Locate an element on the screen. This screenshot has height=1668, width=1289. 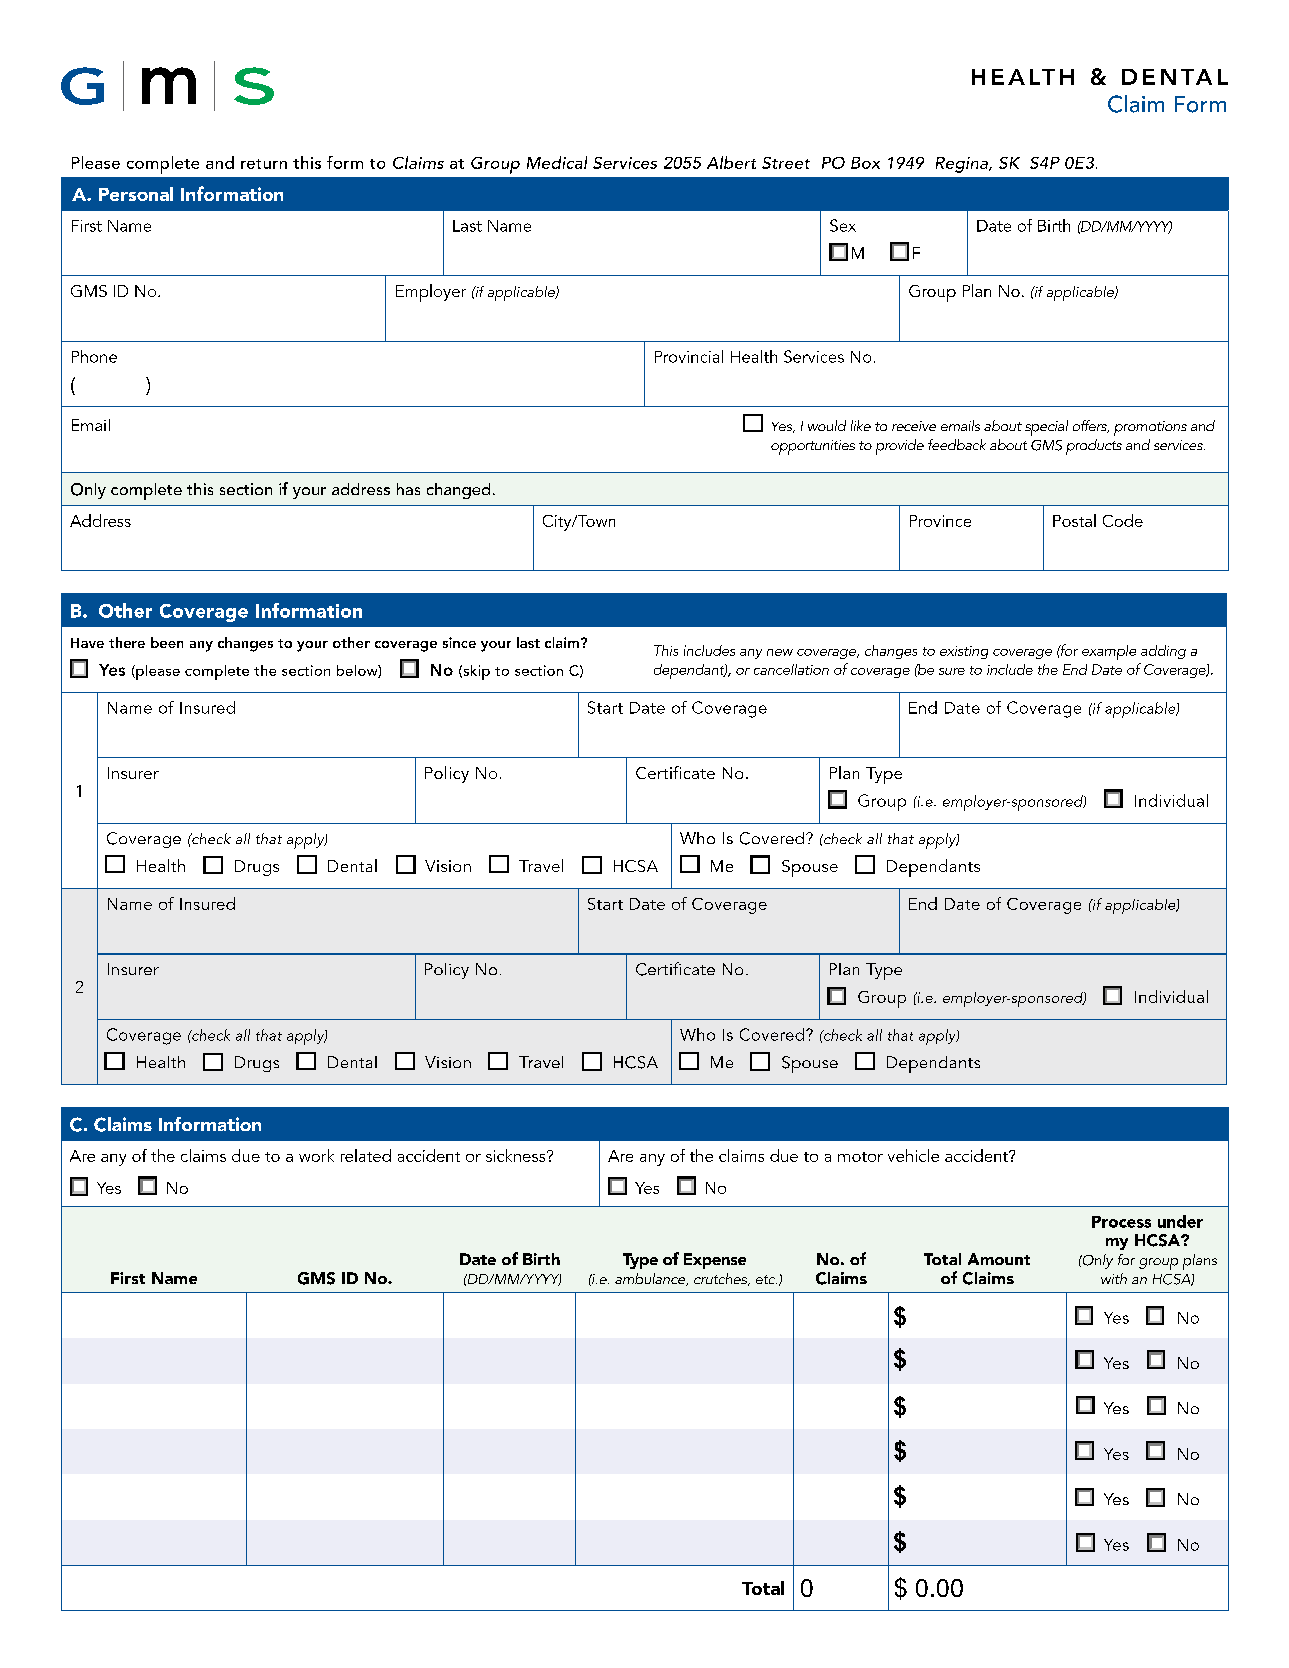
Regina is located at coordinates (963, 165).
